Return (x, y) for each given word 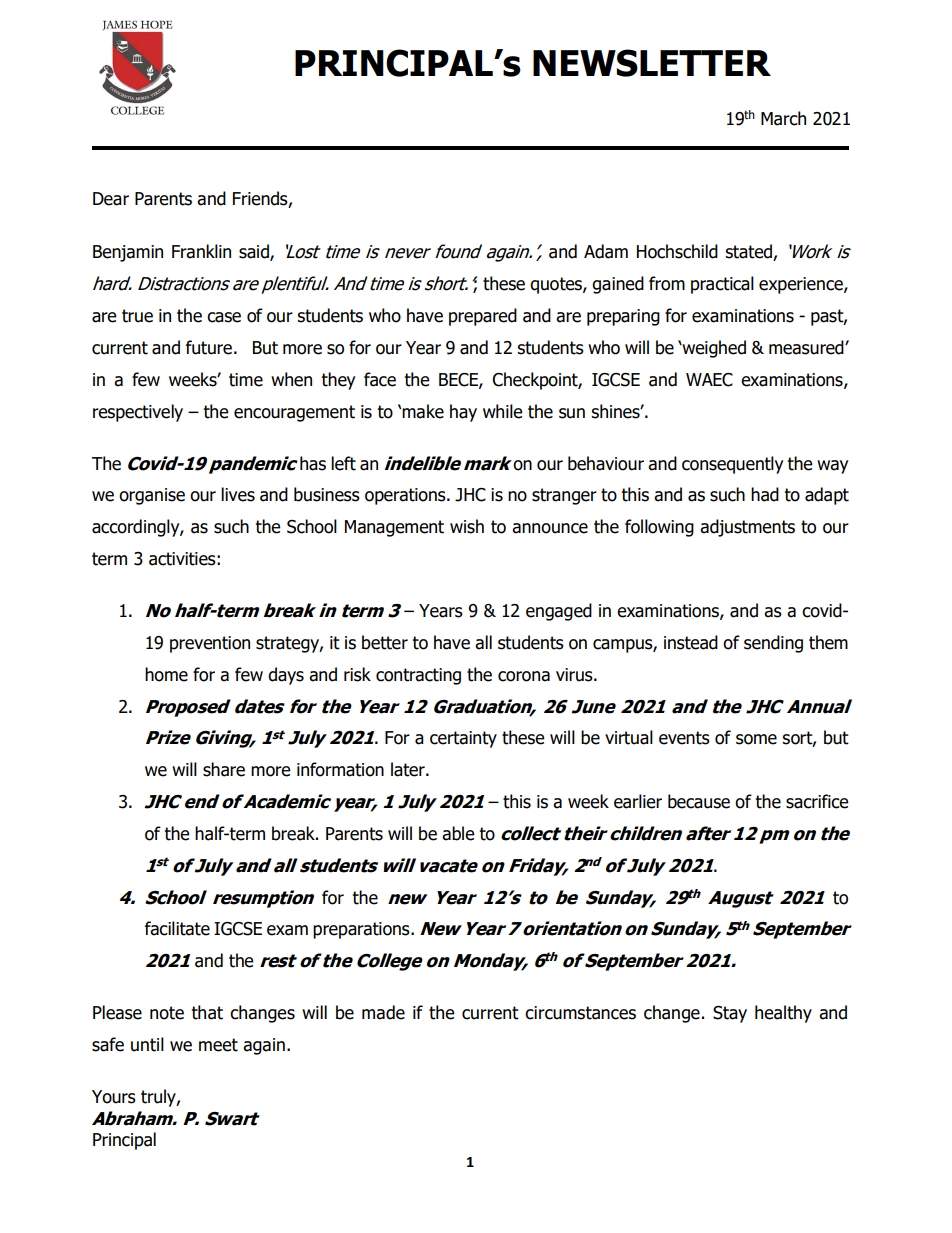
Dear (111, 199)
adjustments (747, 528)
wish (467, 526)
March (783, 118)
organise (152, 496)
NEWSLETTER (652, 63)
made (383, 1012)
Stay (730, 1014)
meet (218, 1045)
